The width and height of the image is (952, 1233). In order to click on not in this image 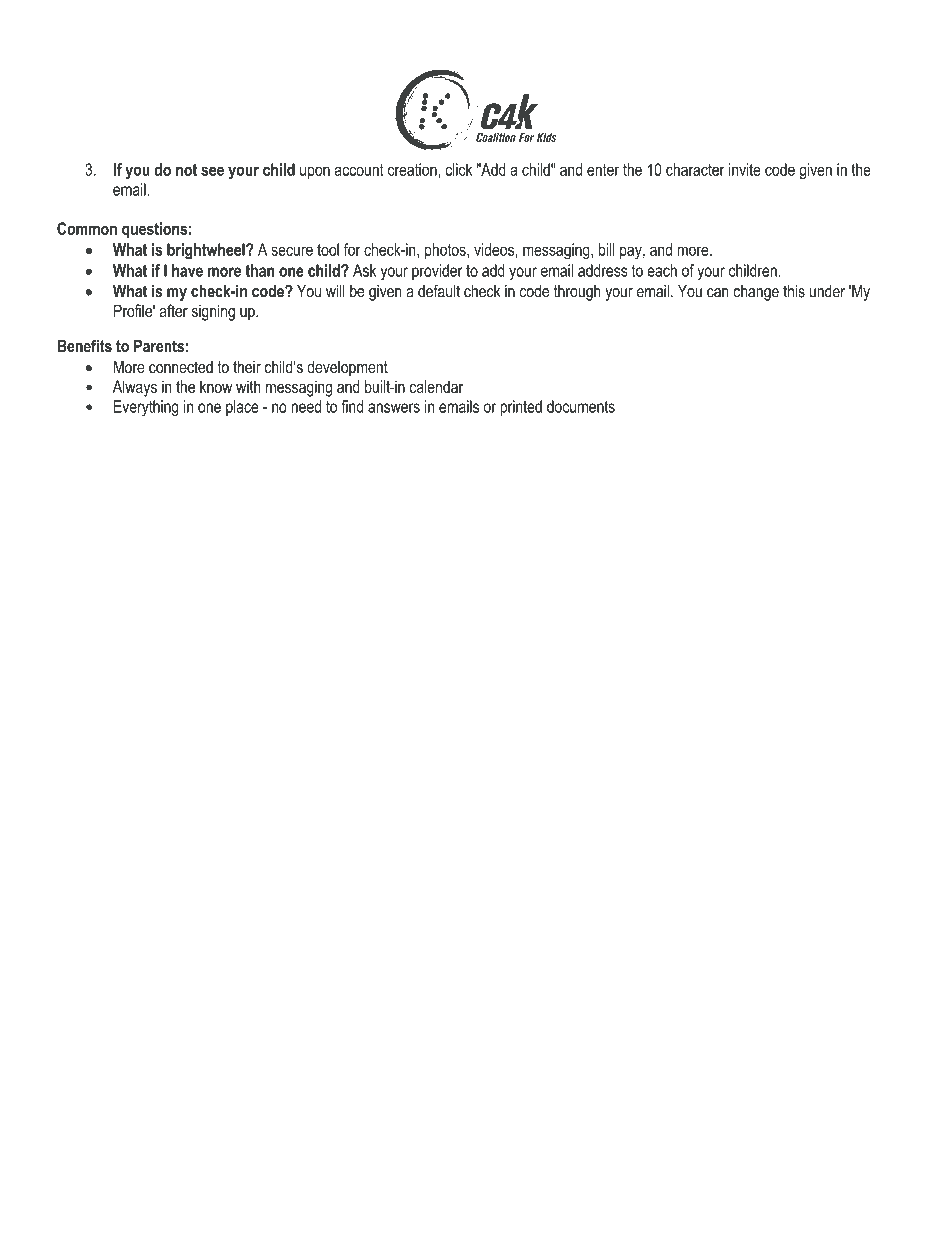, I will do `click(186, 170)`.
